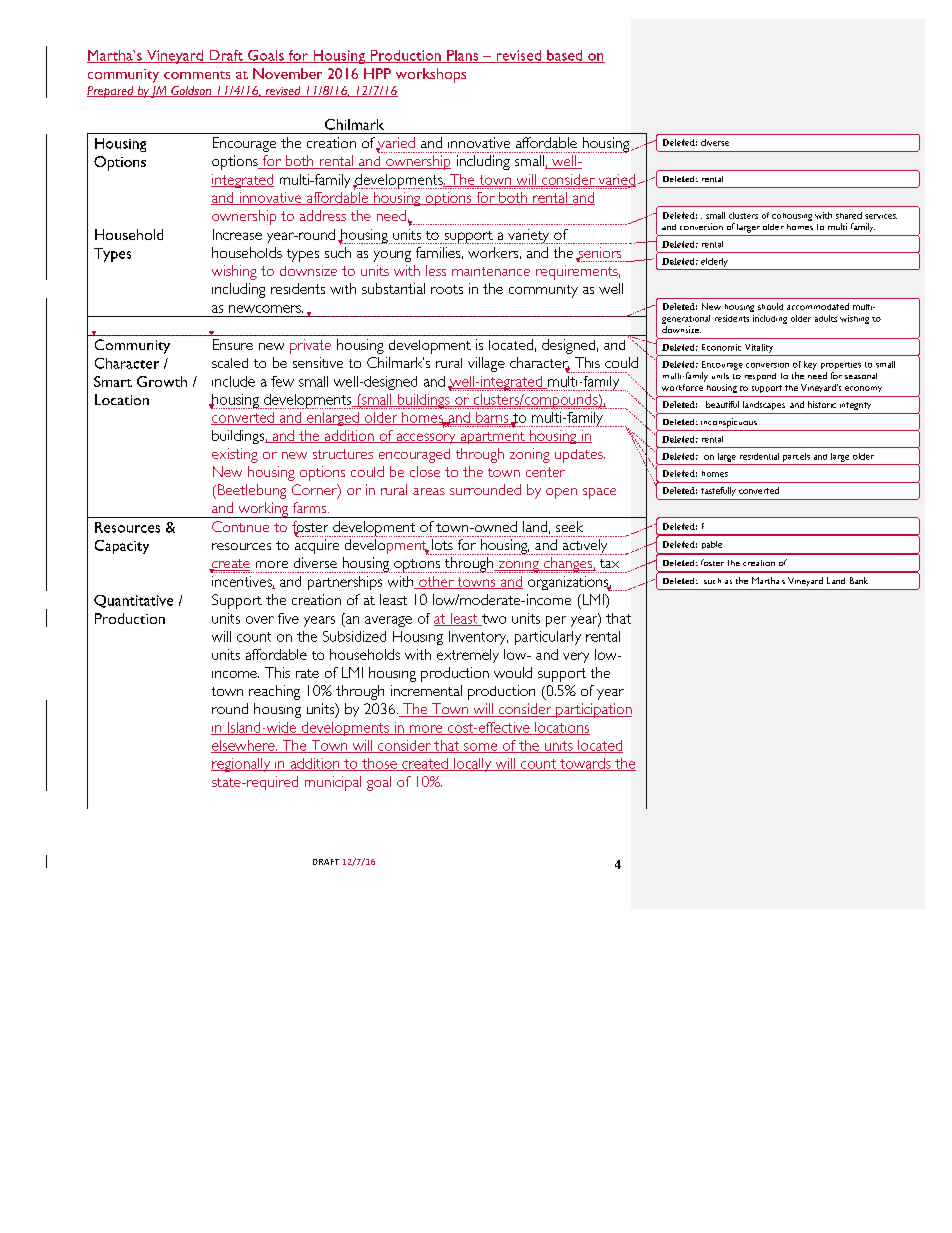 This image has width=952, height=1233. What do you see at coordinates (822, 404) in the image?
I see `historic` at bounding box center [822, 404].
